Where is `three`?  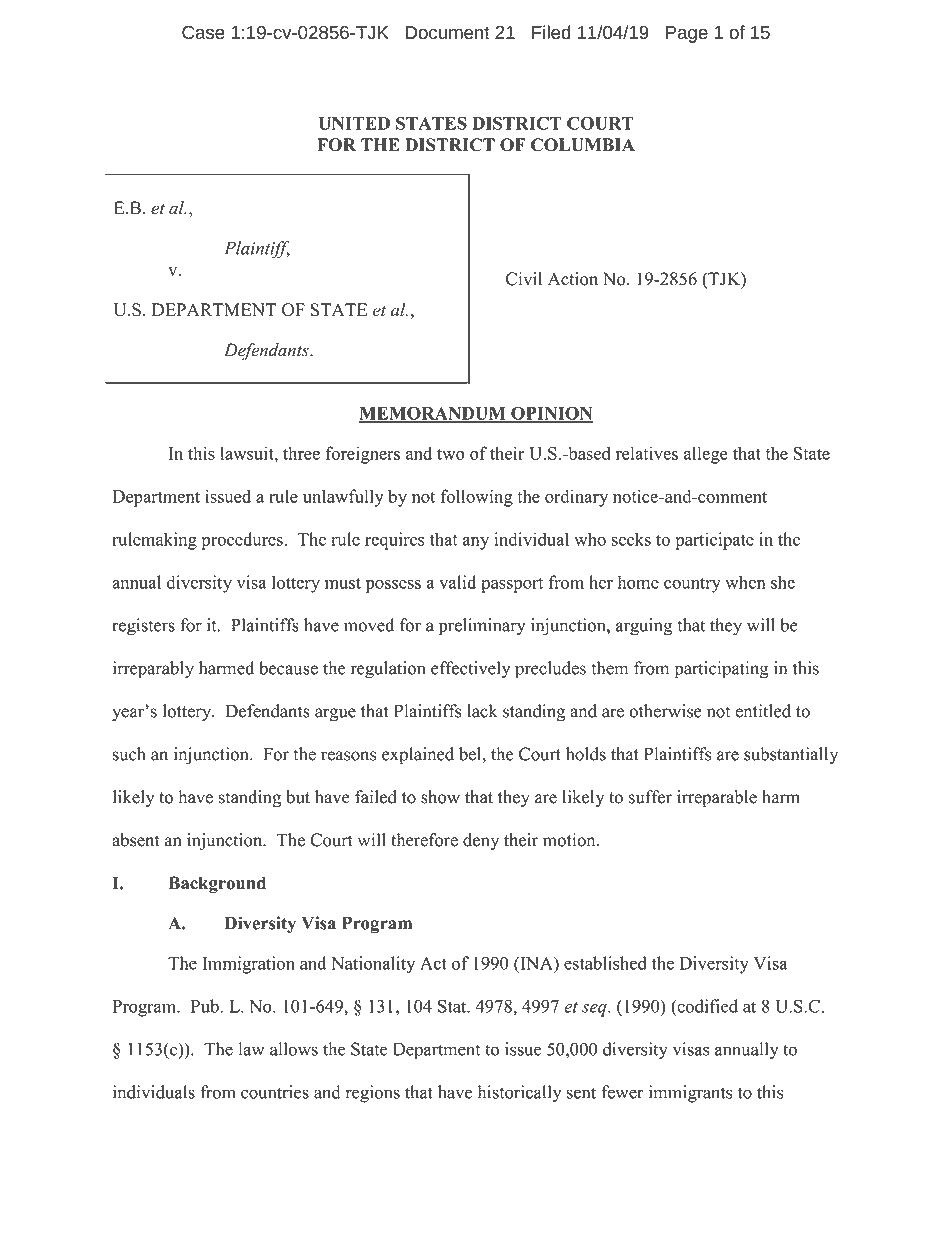 three is located at coordinates (301, 453).
